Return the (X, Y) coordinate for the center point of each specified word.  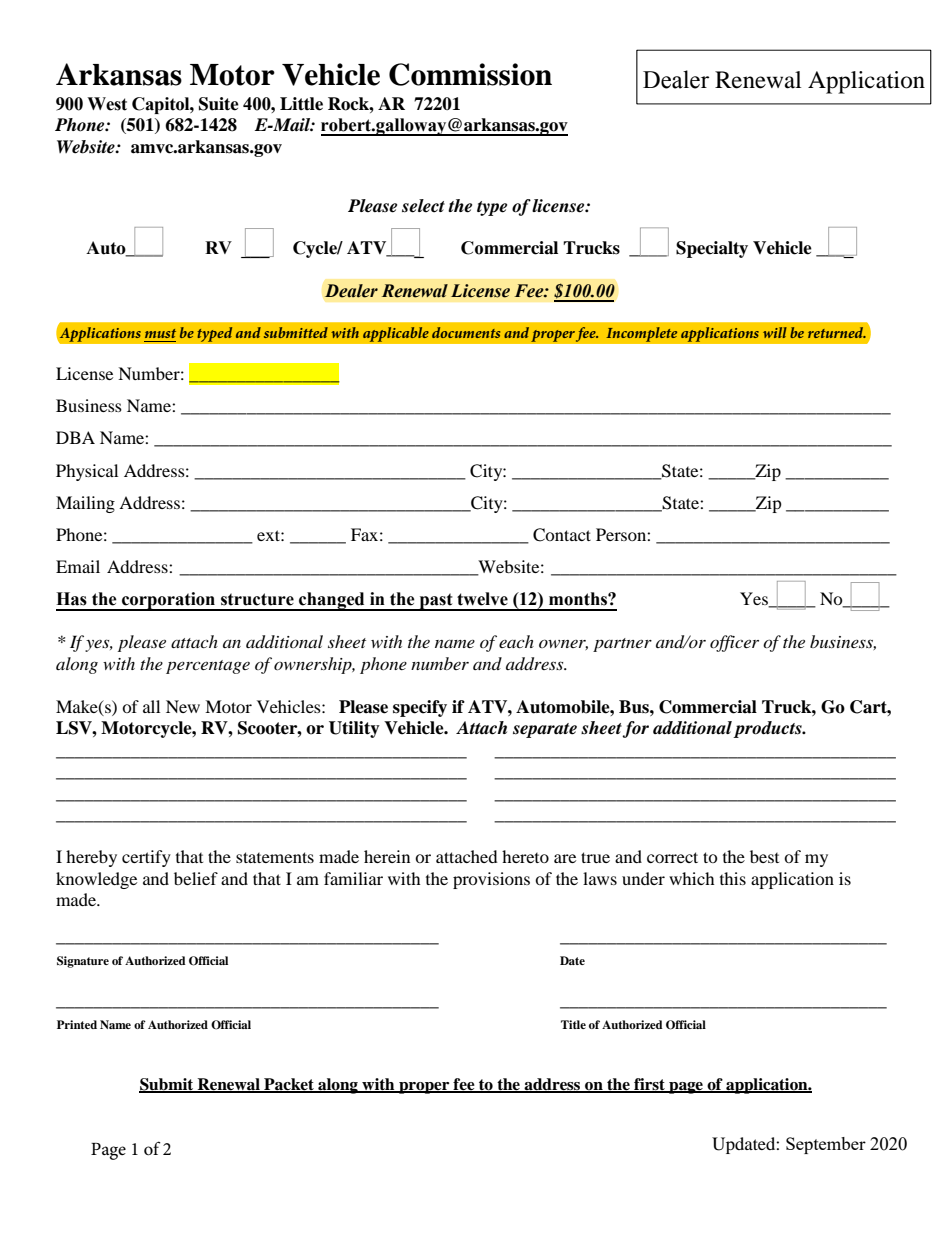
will (775, 332)
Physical (87, 472)
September (826, 1145)
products (768, 729)
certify (146, 858)
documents (466, 332)
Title (573, 1024)
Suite (219, 104)
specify (420, 708)
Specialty (712, 249)
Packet (289, 1085)
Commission (470, 74)
